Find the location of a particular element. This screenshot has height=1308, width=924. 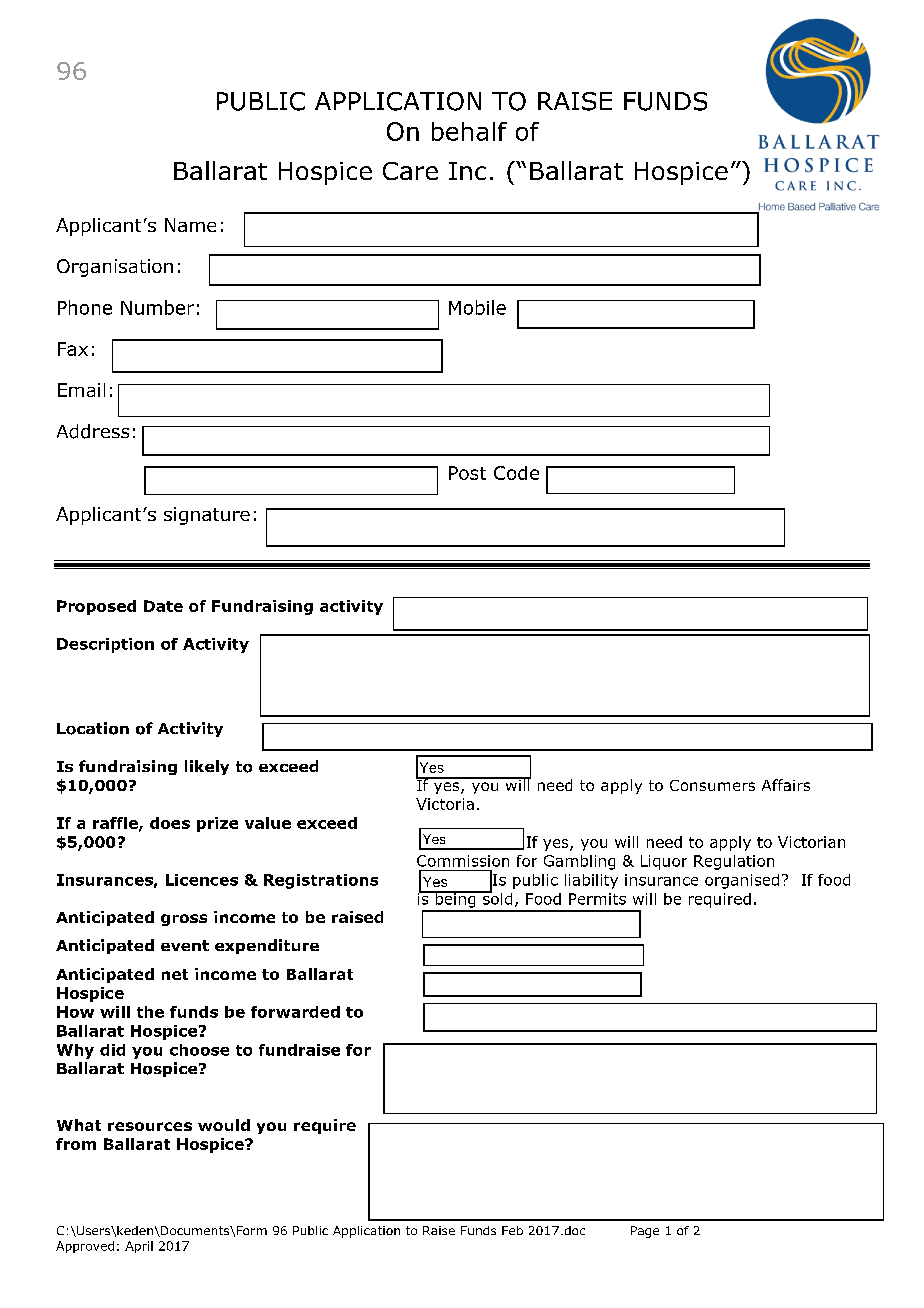

organised is located at coordinates (742, 881).
